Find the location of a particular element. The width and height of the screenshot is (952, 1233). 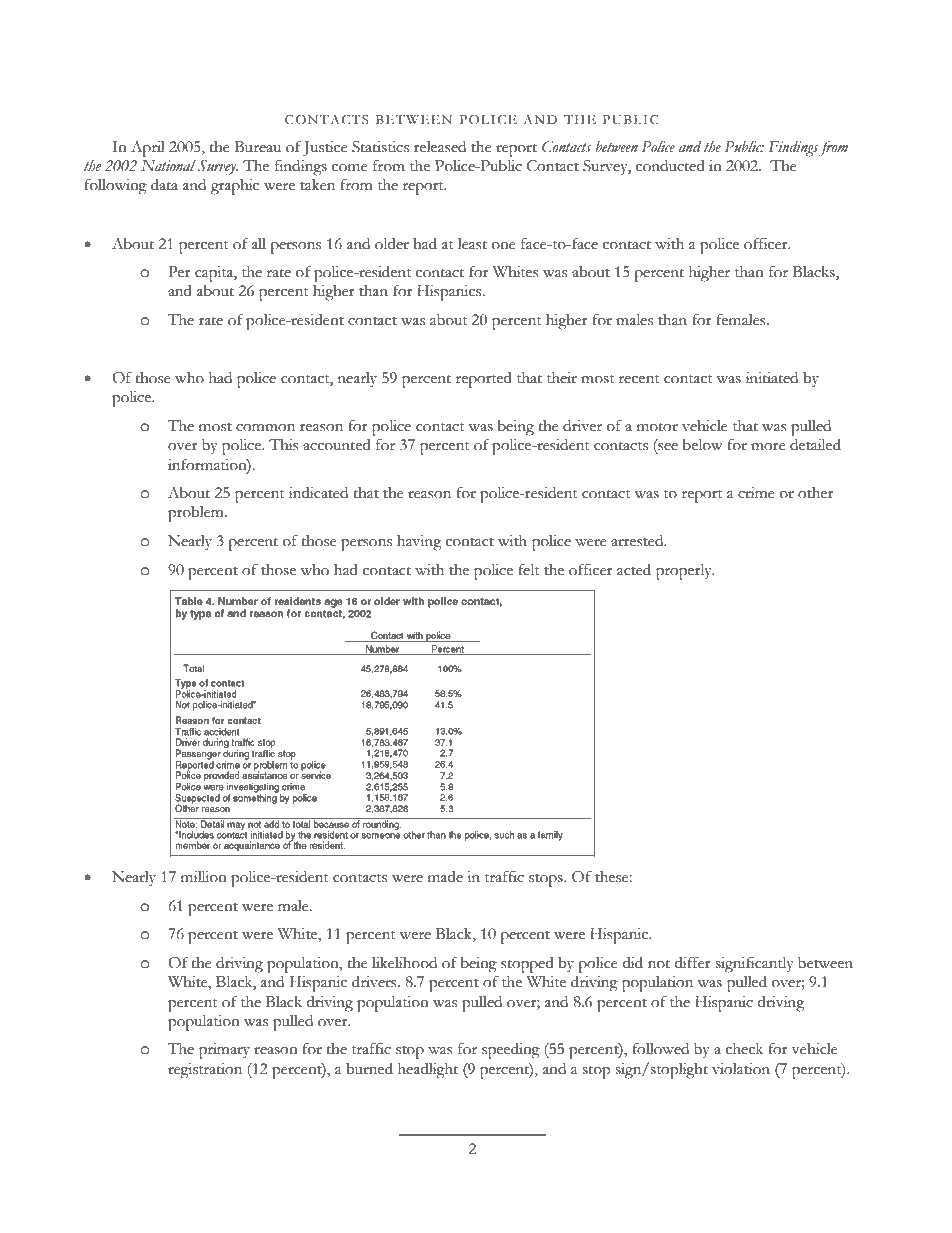

National is located at coordinates (168, 165).
